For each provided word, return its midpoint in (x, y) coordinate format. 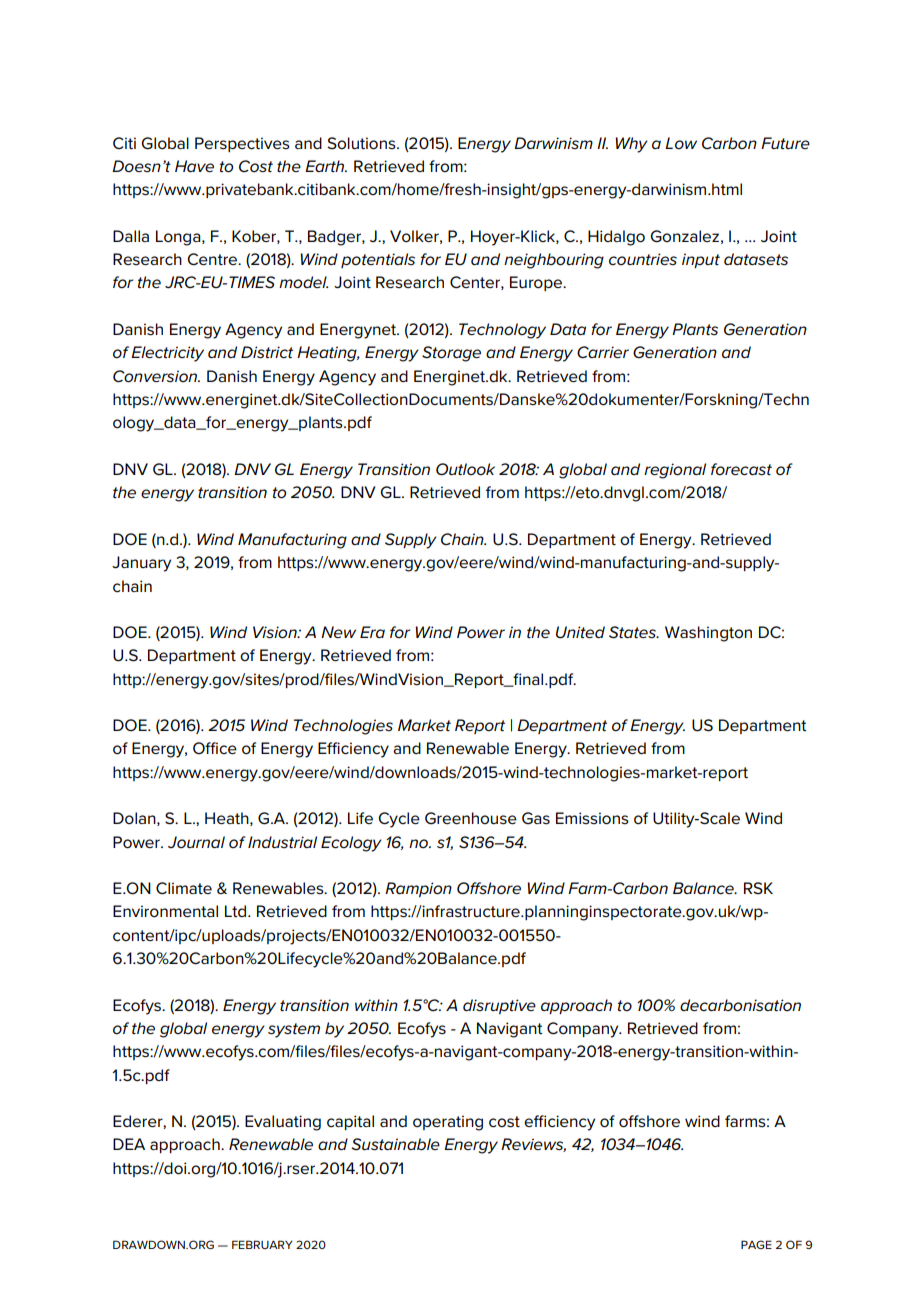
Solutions (362, 143)
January (141, 564)
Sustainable (395, 1144)
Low (681, 143)
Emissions (592, 818)
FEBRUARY (262, 1244)
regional (675, 471)
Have (194, 166)
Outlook (465, 469)
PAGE (756, 1244)
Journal (196, 842)
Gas (536, 818)
